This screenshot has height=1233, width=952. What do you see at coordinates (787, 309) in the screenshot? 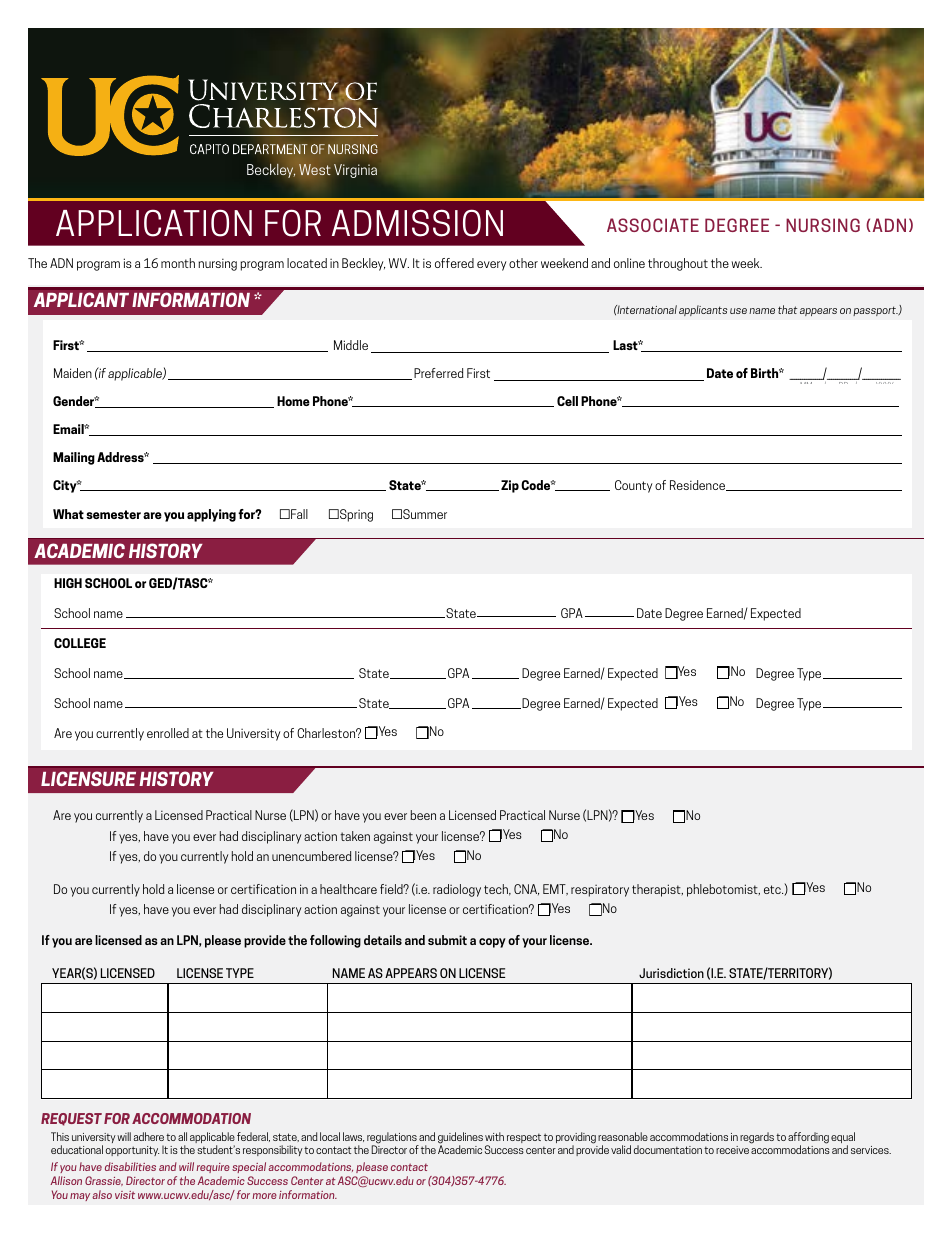
I see `that` at bounding box center [787, 309].
